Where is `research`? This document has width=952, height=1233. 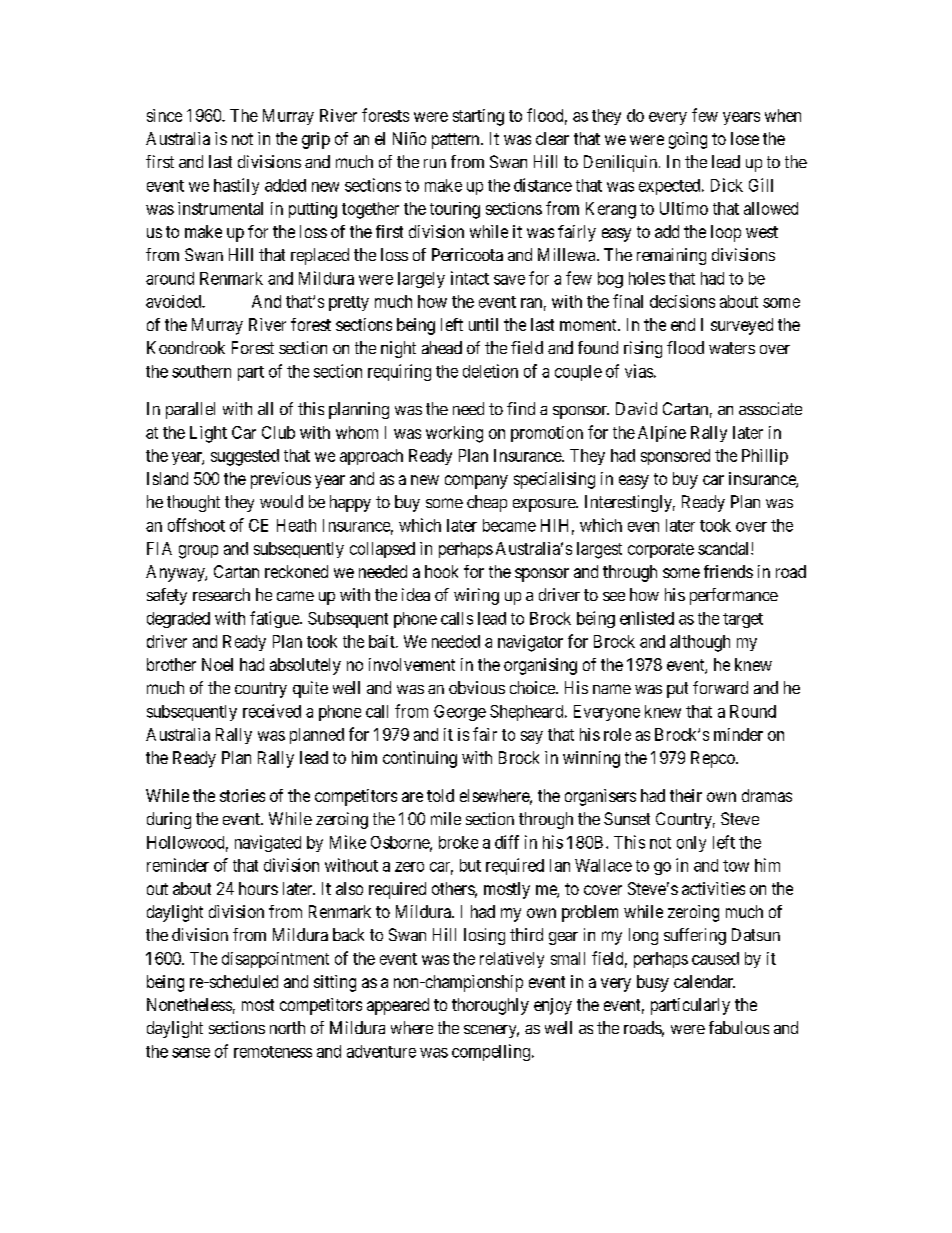
research is located at coordinates (221, 594).
